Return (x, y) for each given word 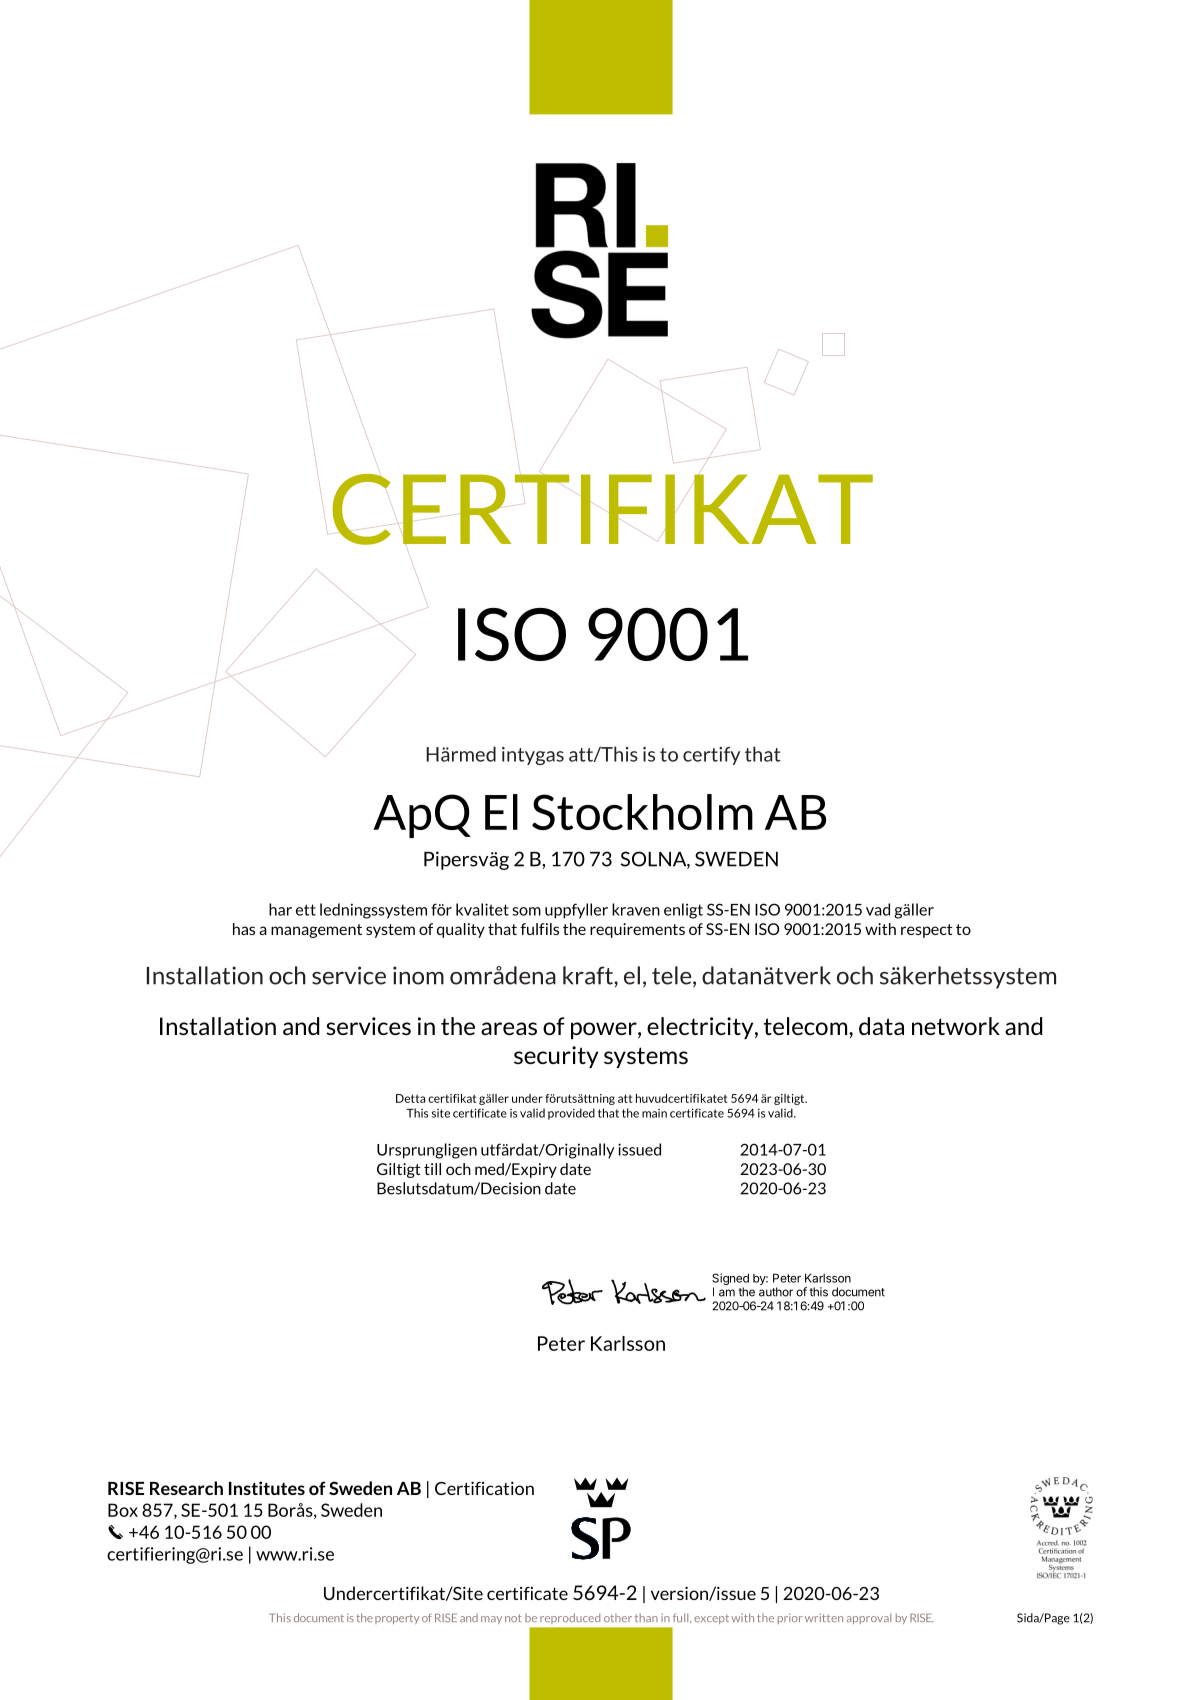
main (654, 1113)
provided (571, 1114)
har (280, 909)
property (397, 1619)
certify (711, 756)
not (513, 1618)
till (432, 1169)
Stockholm (642, 812)
